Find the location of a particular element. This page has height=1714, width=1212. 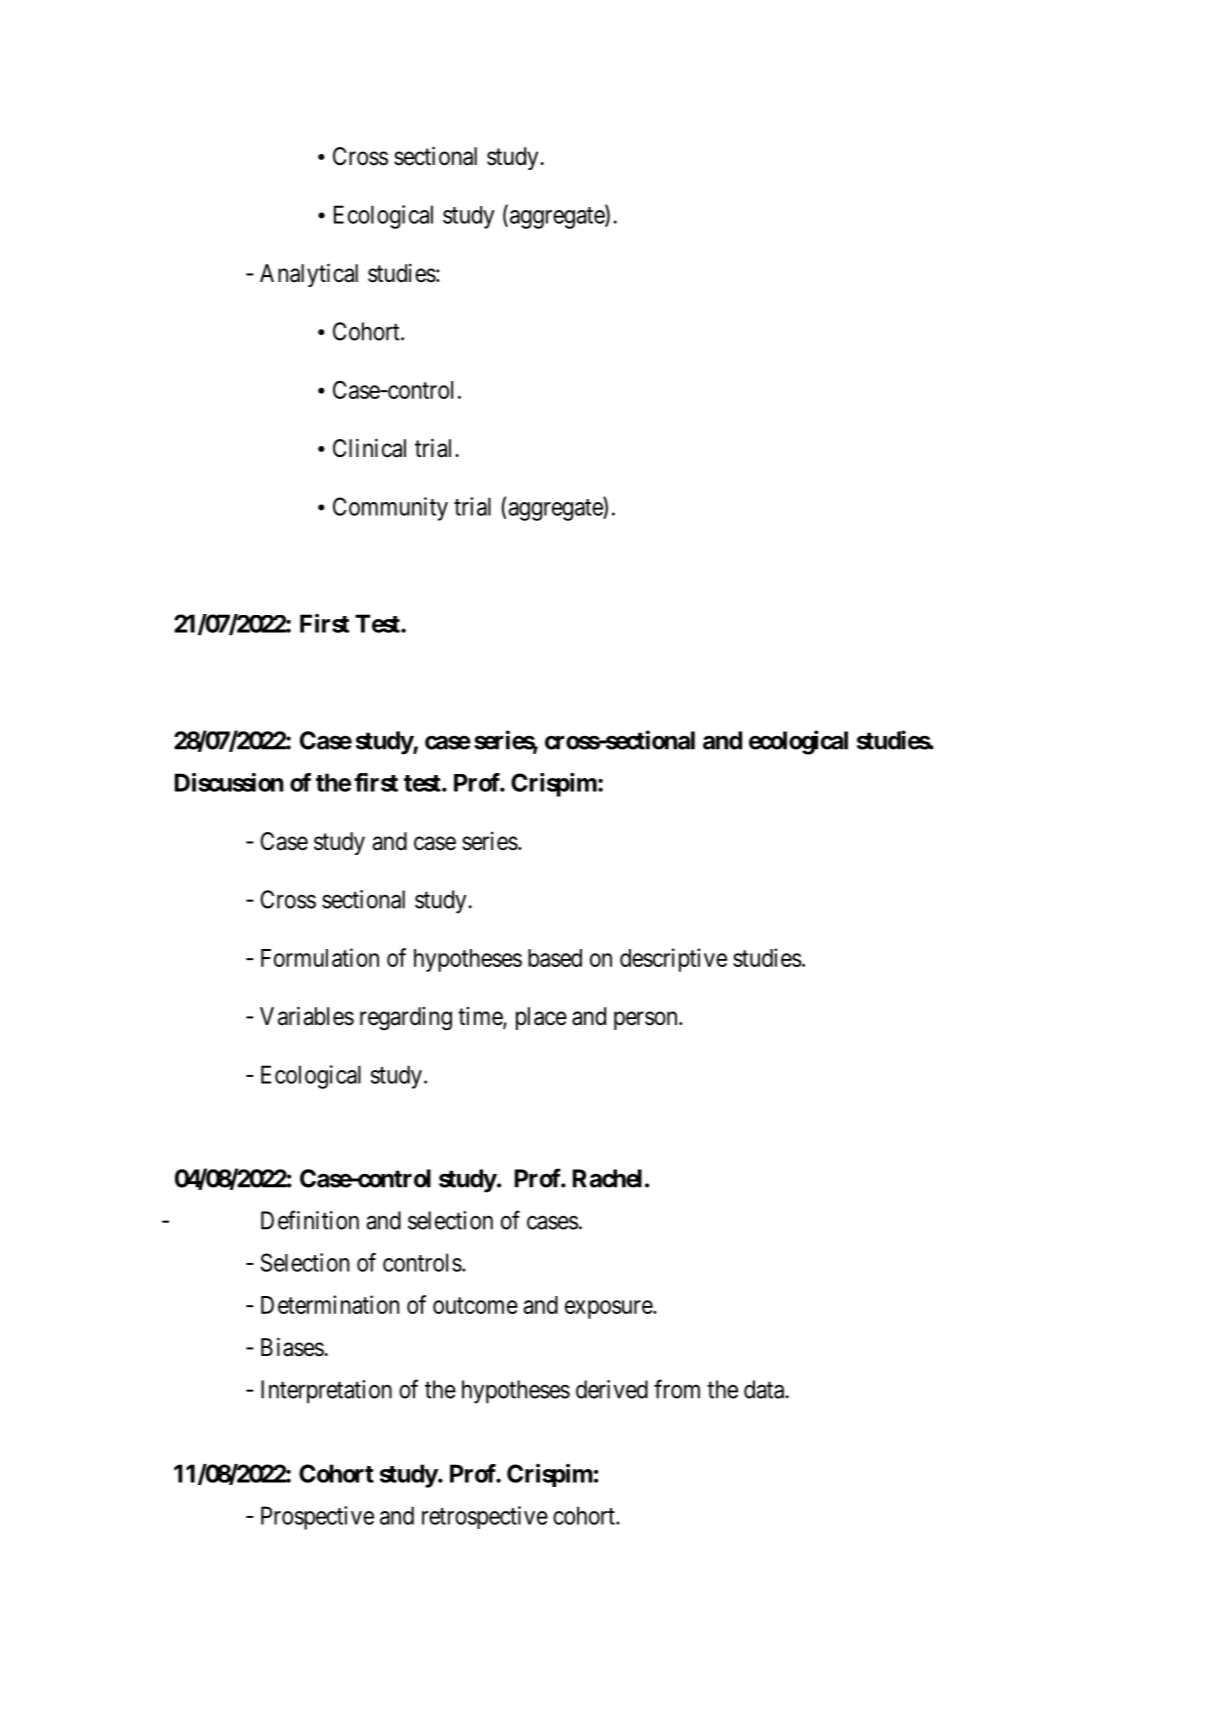

time is located at coordinates (481, 1017).
